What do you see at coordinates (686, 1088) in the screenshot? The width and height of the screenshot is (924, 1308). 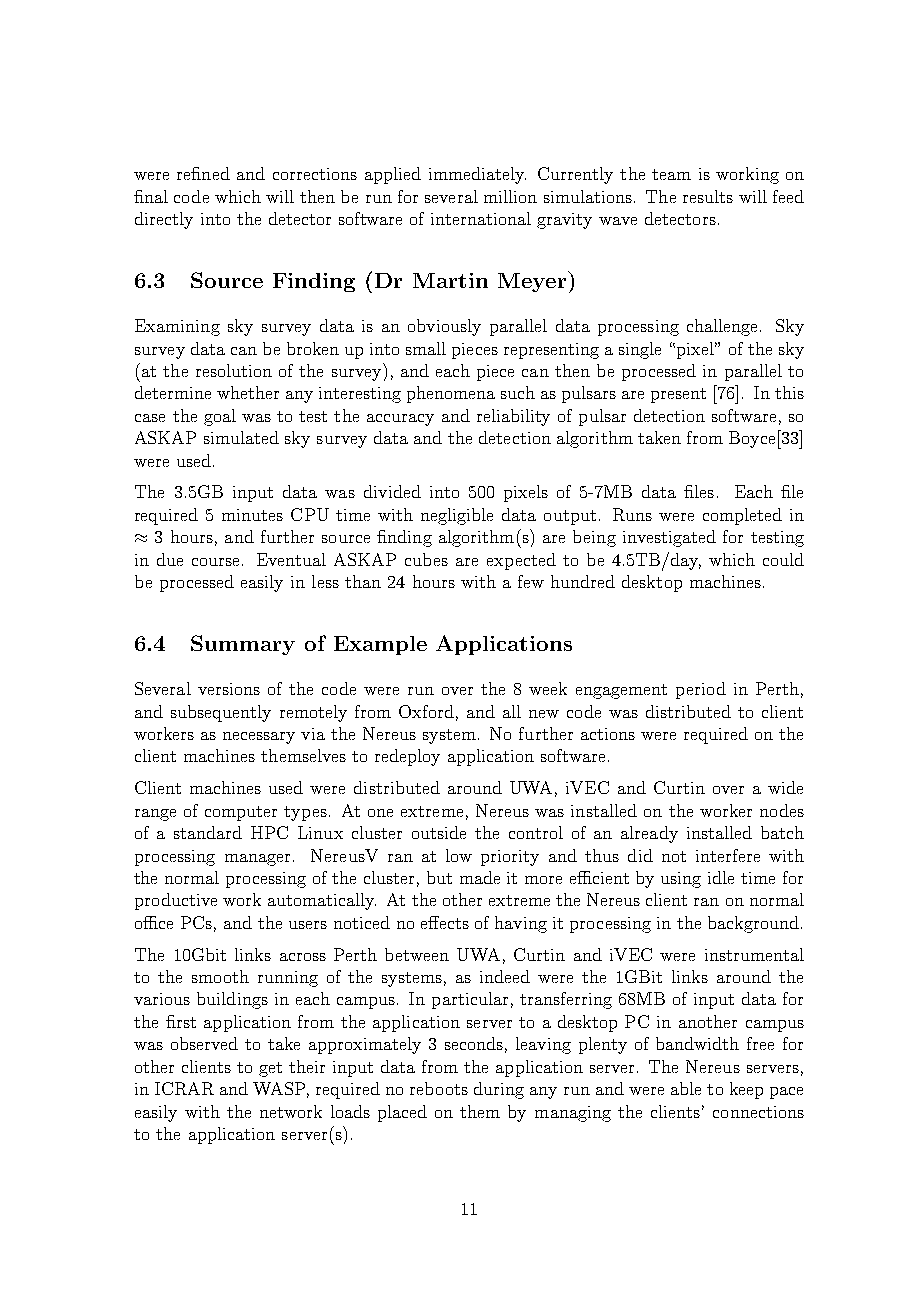 I see `able` at bounding box center [686, 1088].
